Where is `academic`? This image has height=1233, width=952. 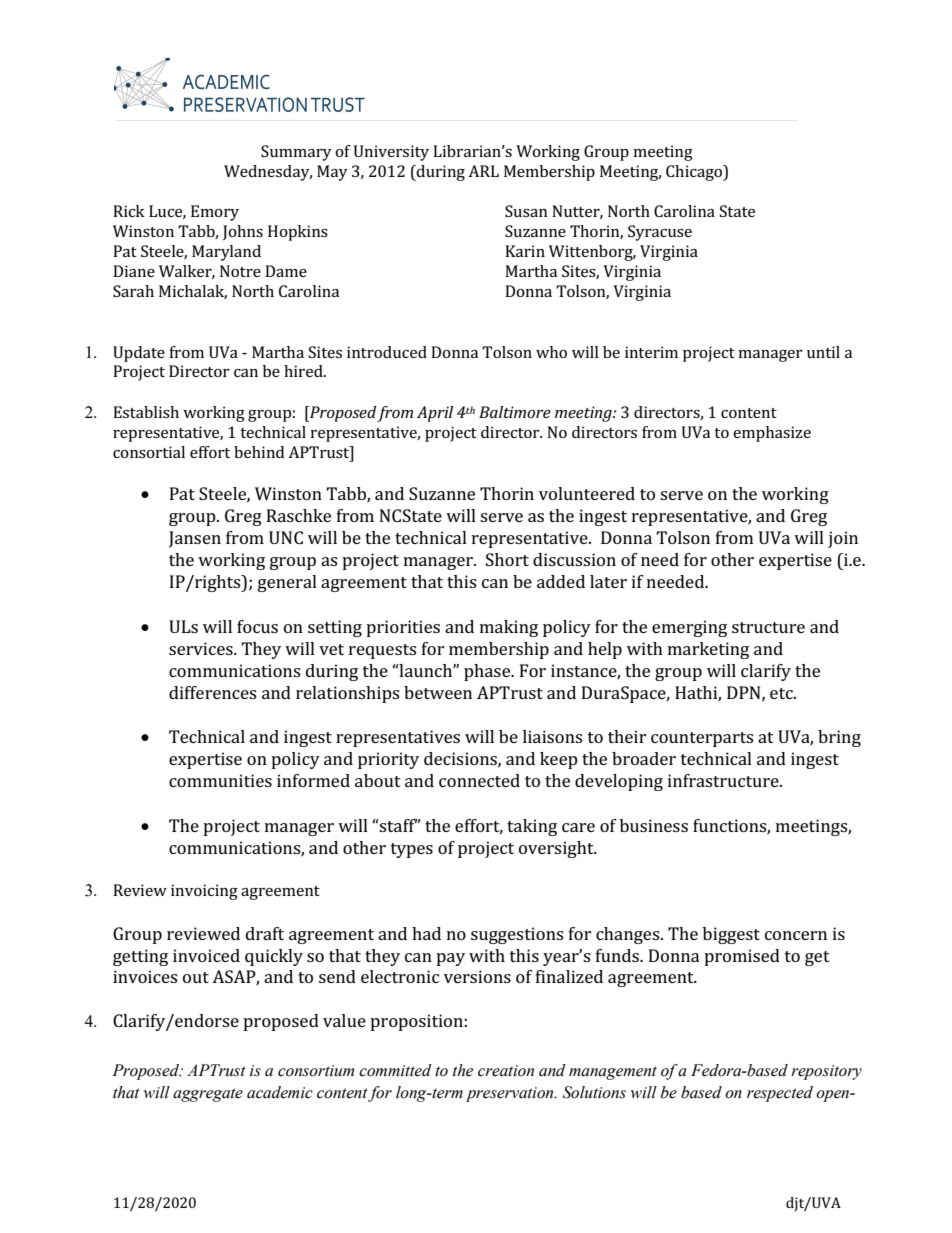
academic is located at coordinates (280, 1092).
